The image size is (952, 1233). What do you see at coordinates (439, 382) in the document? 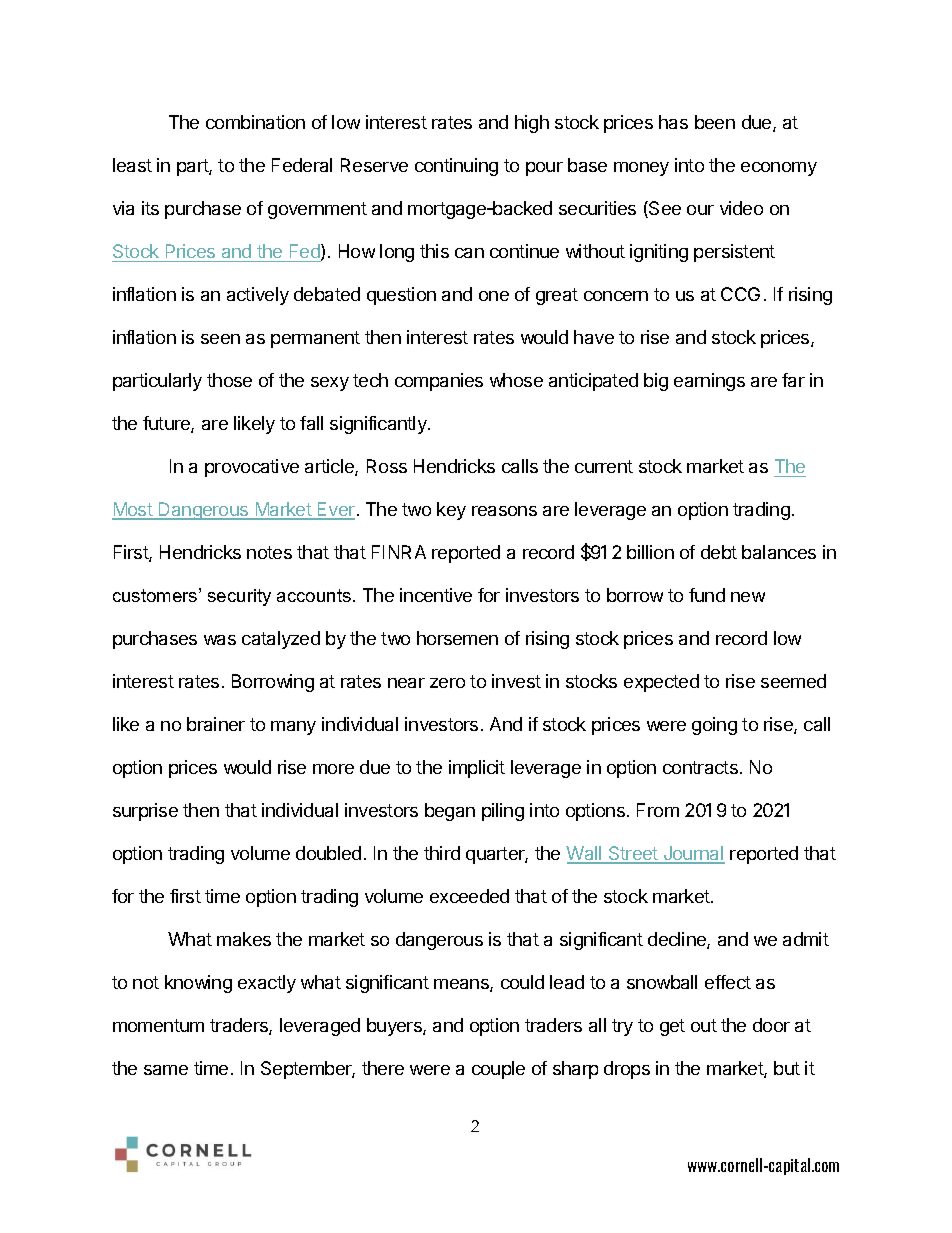
I see `companies` at bounding box center [439, 382].
